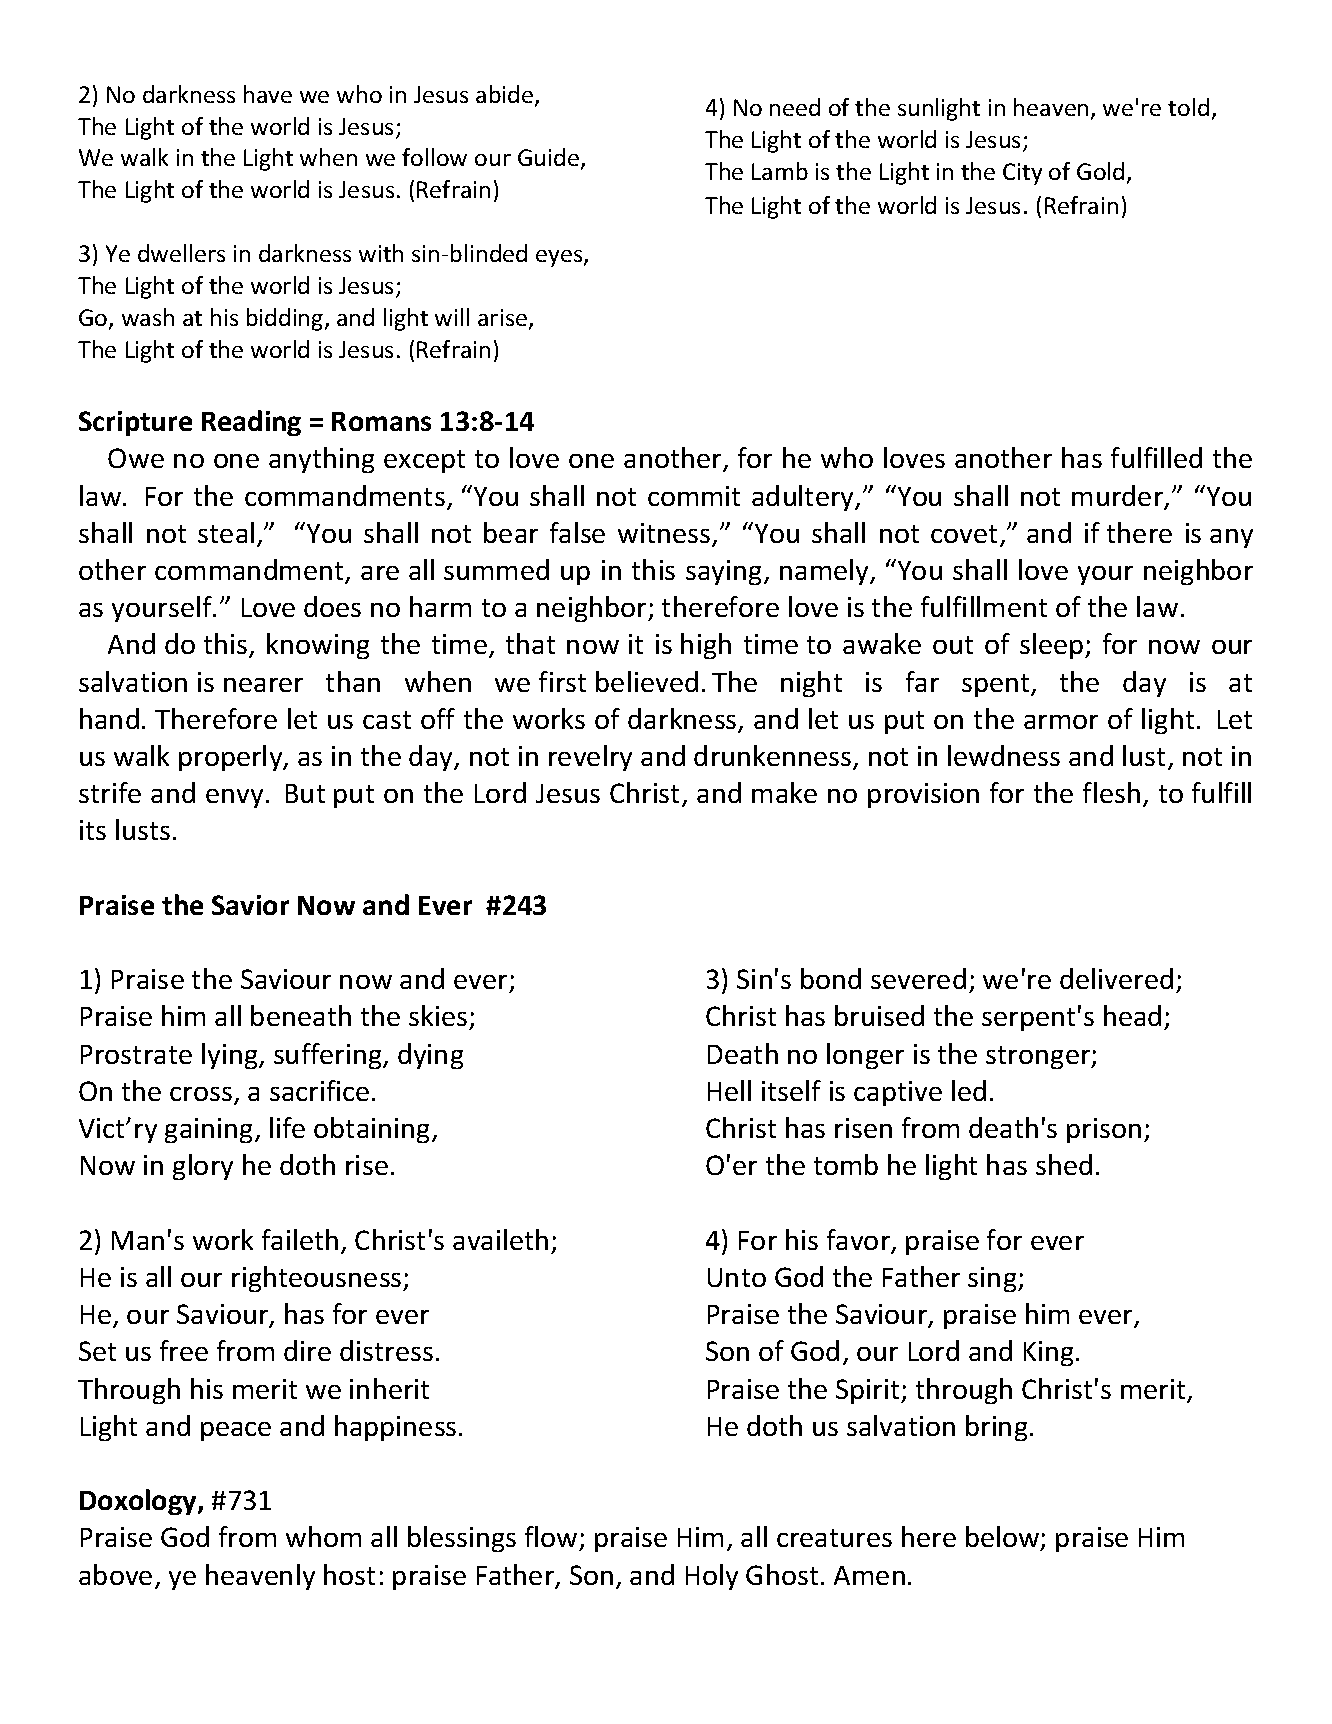 The image size is (1332, 1724). Describe the element at coordinates (1022, 174) in the screenshot. I see `City` at that location.
